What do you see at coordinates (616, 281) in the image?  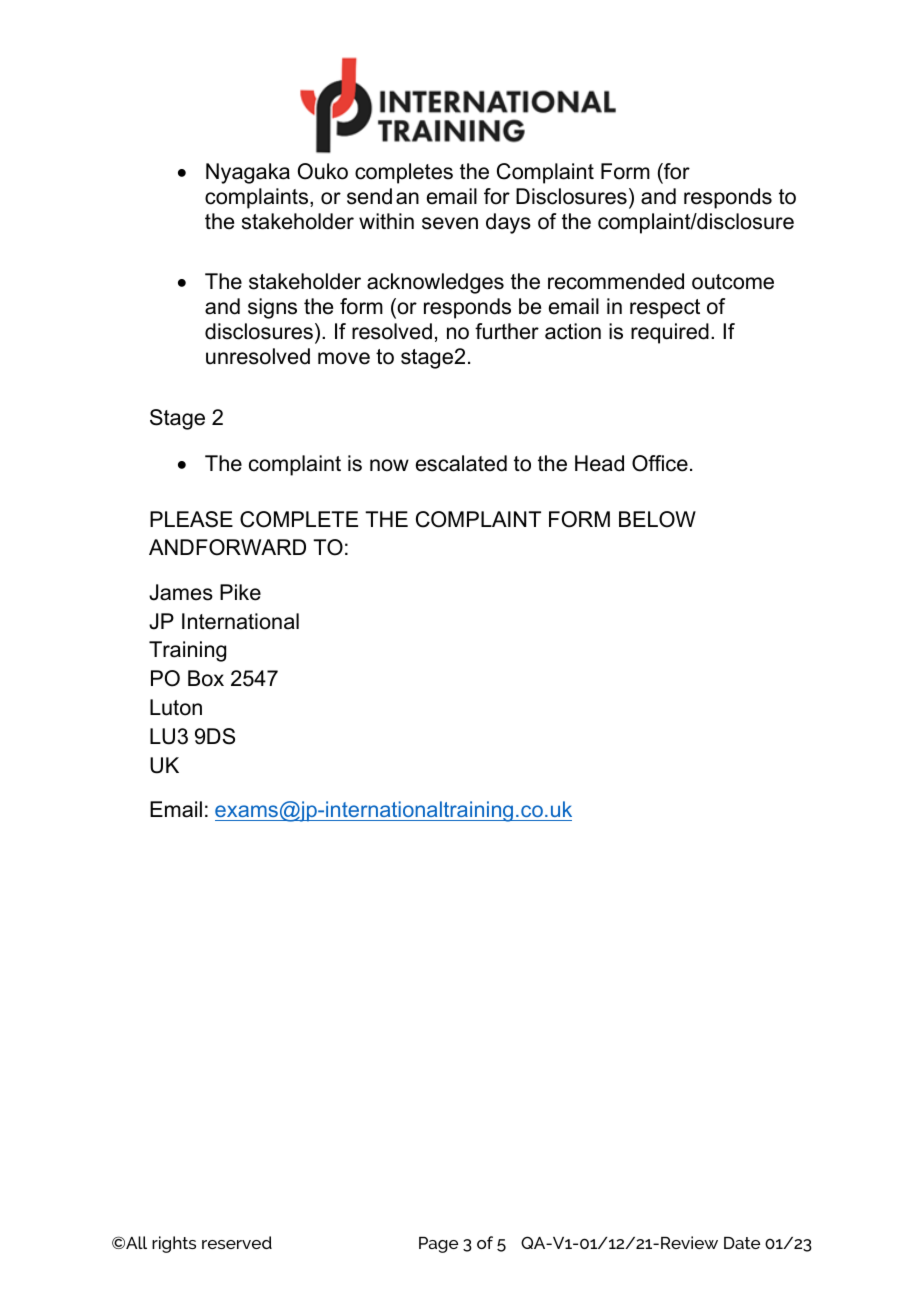 I see `recommended` at bounding box center [616, 281].
